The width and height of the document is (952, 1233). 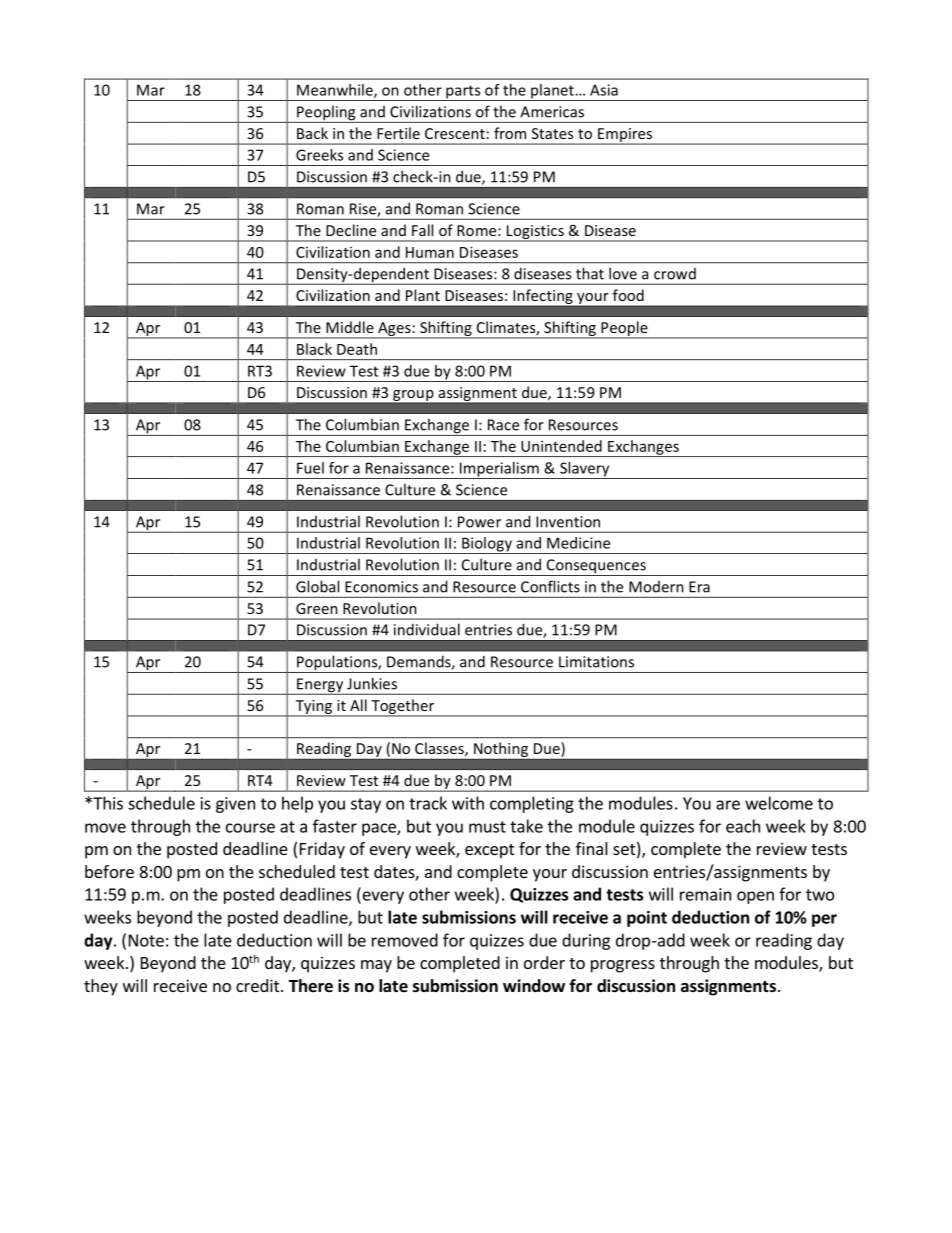 I want to click on Crescent, so click(x=455, y=133).
